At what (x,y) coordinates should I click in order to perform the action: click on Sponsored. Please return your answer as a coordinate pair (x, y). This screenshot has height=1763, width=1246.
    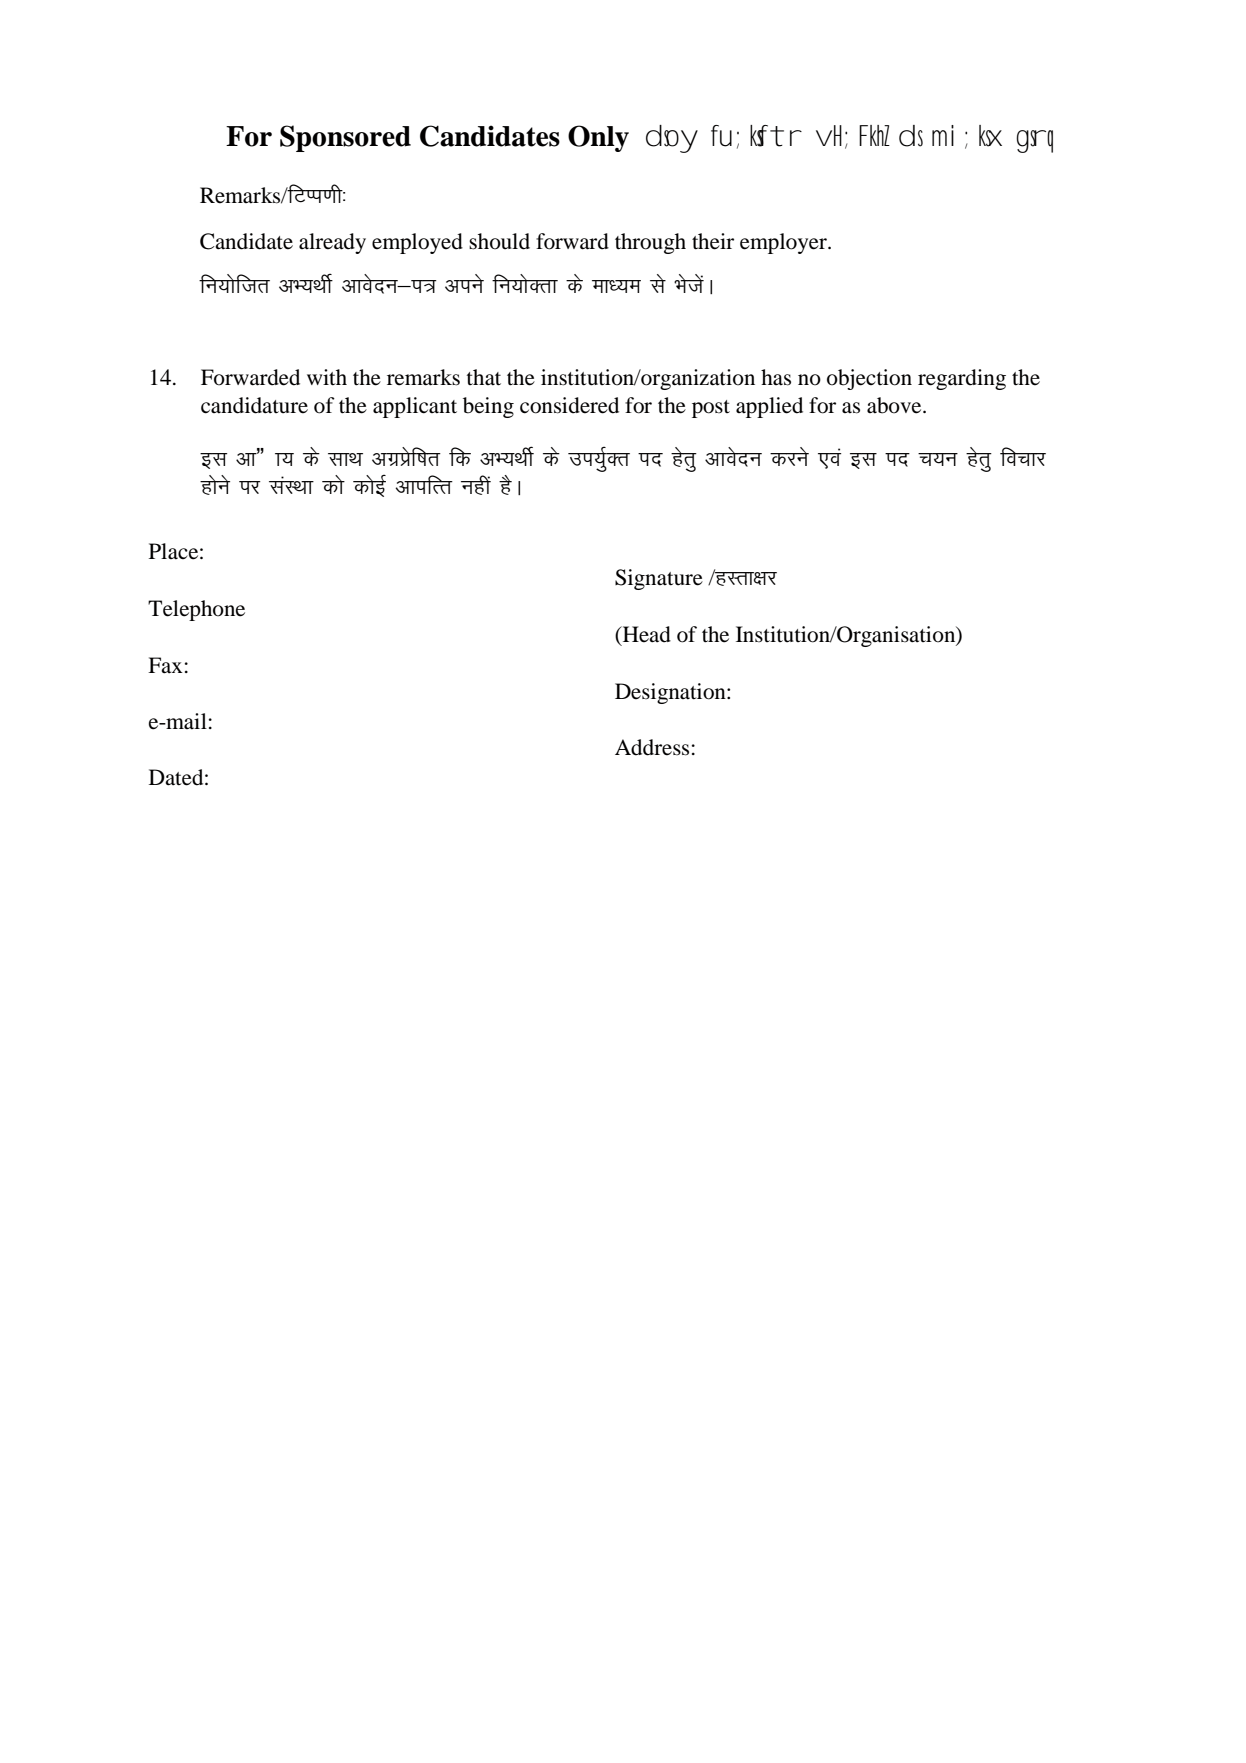
    Looking at the image, I should click on (345, 138).
